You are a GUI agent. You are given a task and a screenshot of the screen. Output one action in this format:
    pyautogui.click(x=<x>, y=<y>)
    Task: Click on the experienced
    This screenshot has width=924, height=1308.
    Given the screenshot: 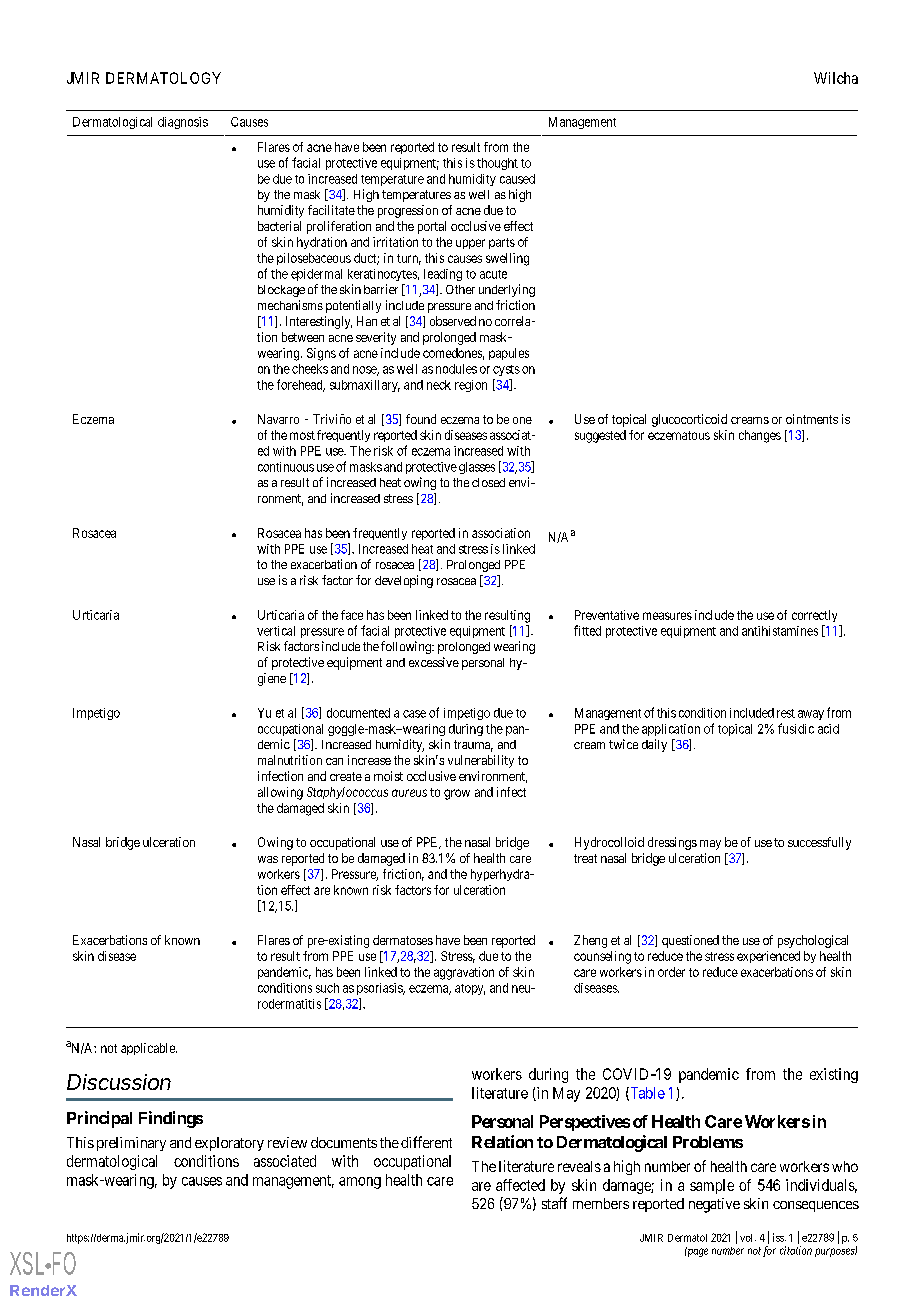 What is the action you would take?
    pyautogui.click(x=768, y=957)
